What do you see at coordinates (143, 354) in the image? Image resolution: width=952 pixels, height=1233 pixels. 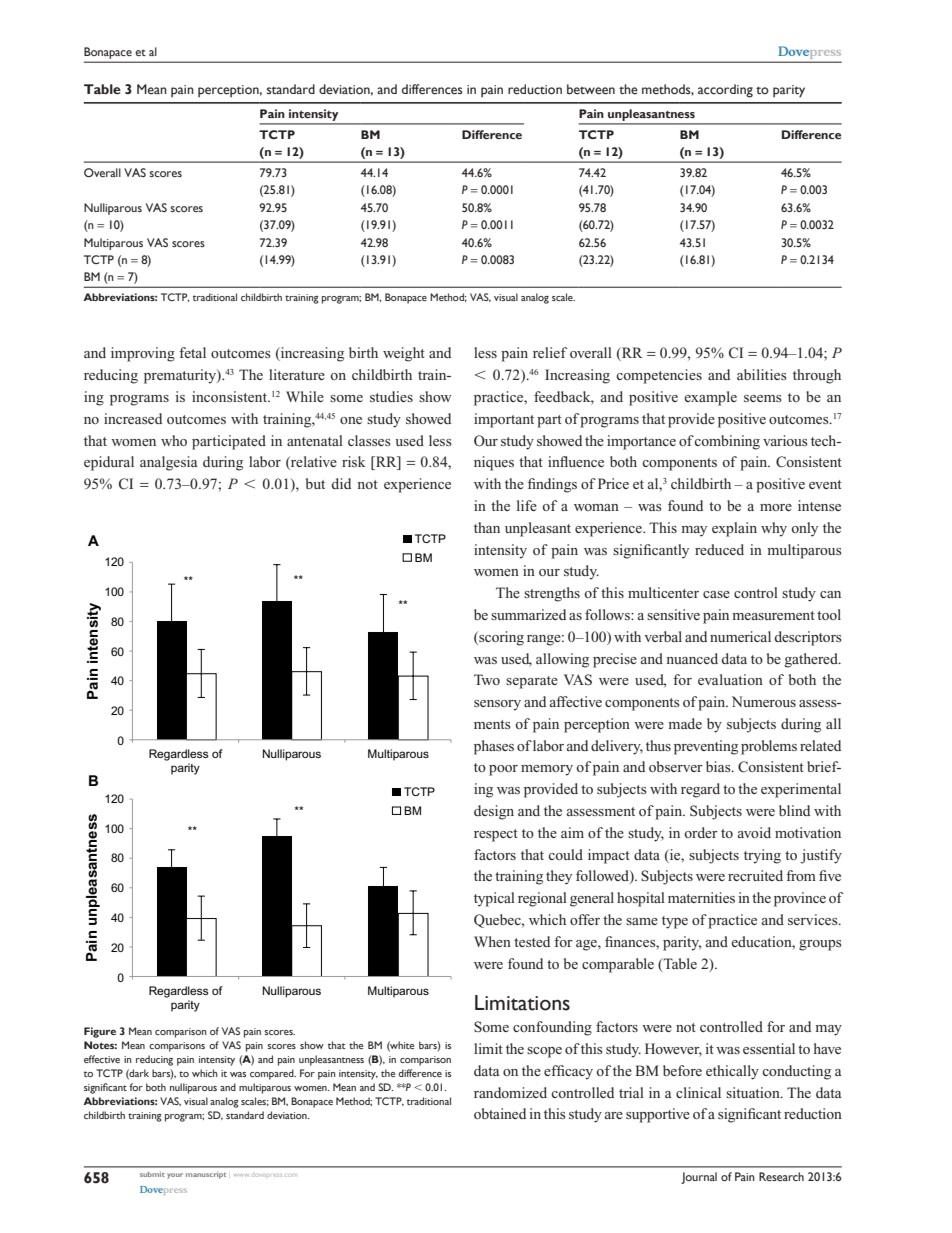 I see `improving` at bounding box center [143, 354].
